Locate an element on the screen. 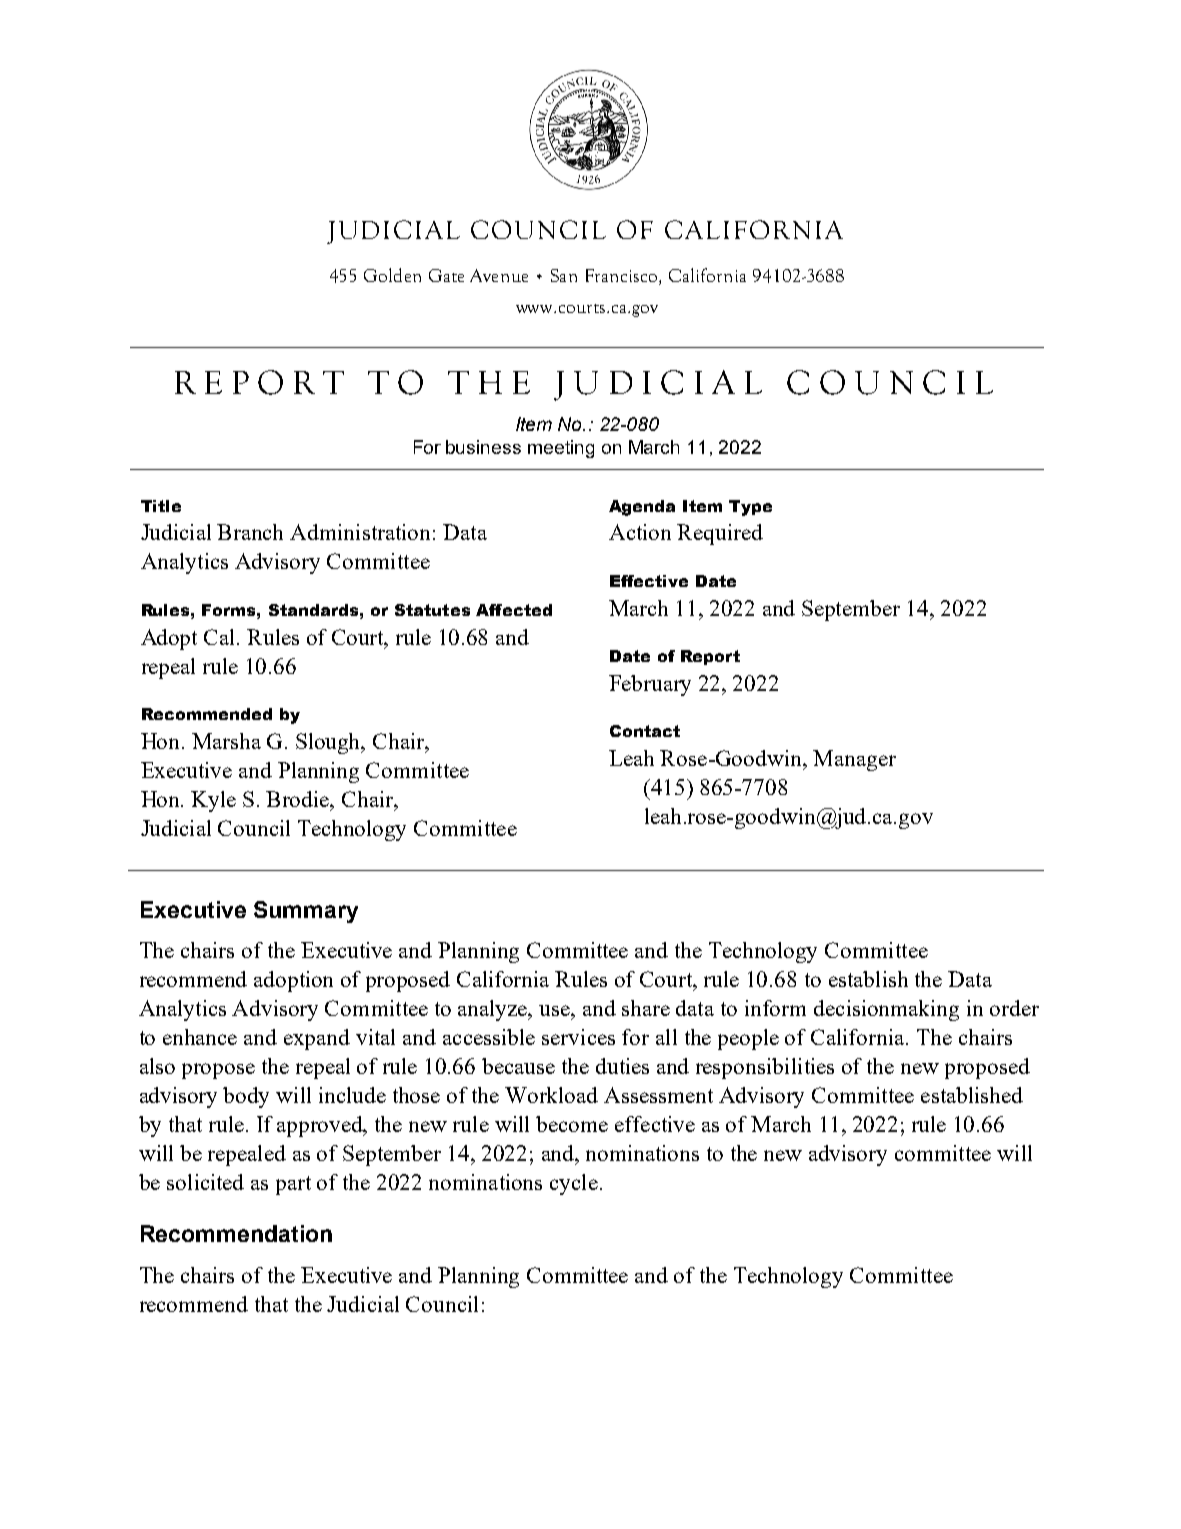  Manager is located at coordinates (854, 760).
